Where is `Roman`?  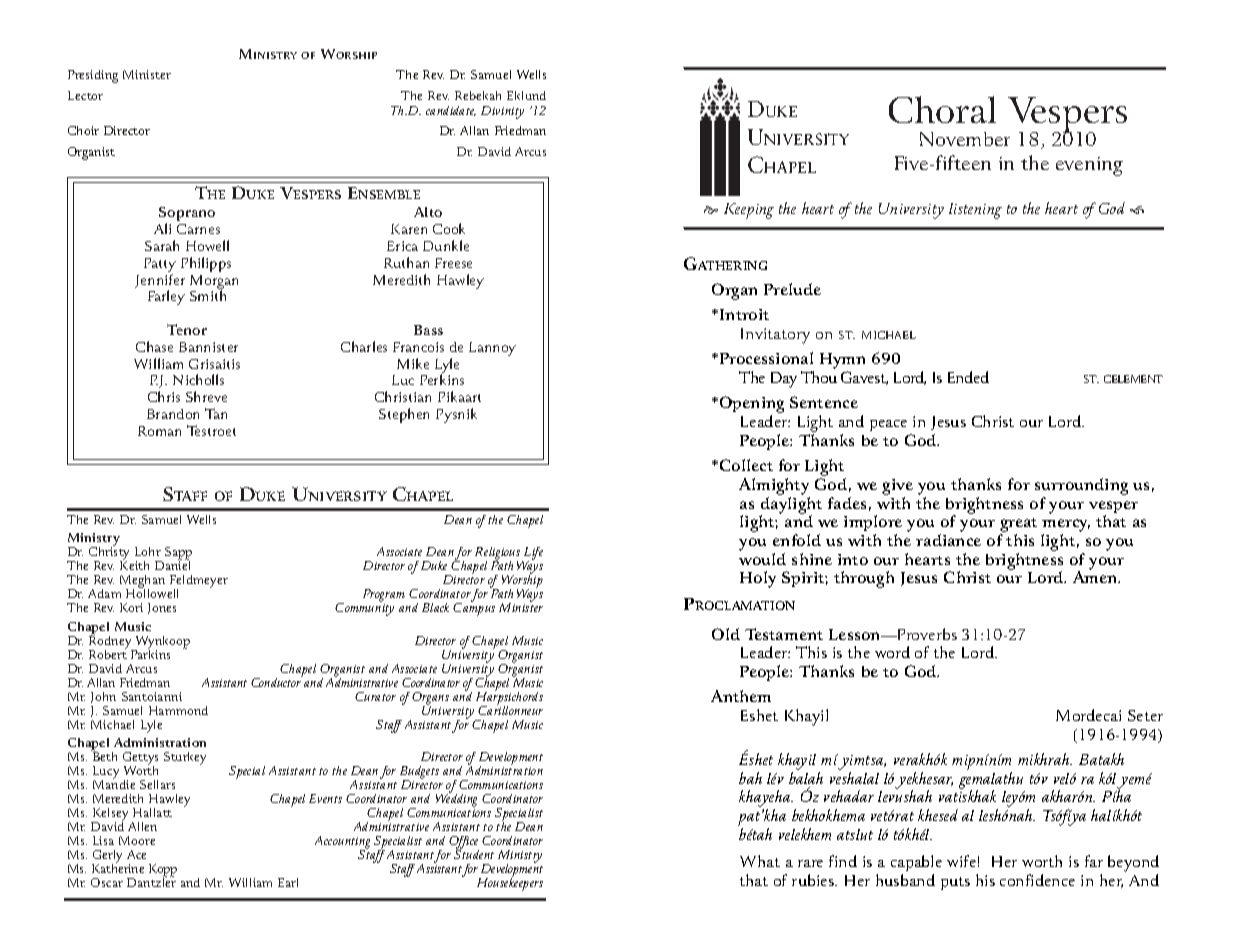
Roman is located at coordinates (159, 431).
